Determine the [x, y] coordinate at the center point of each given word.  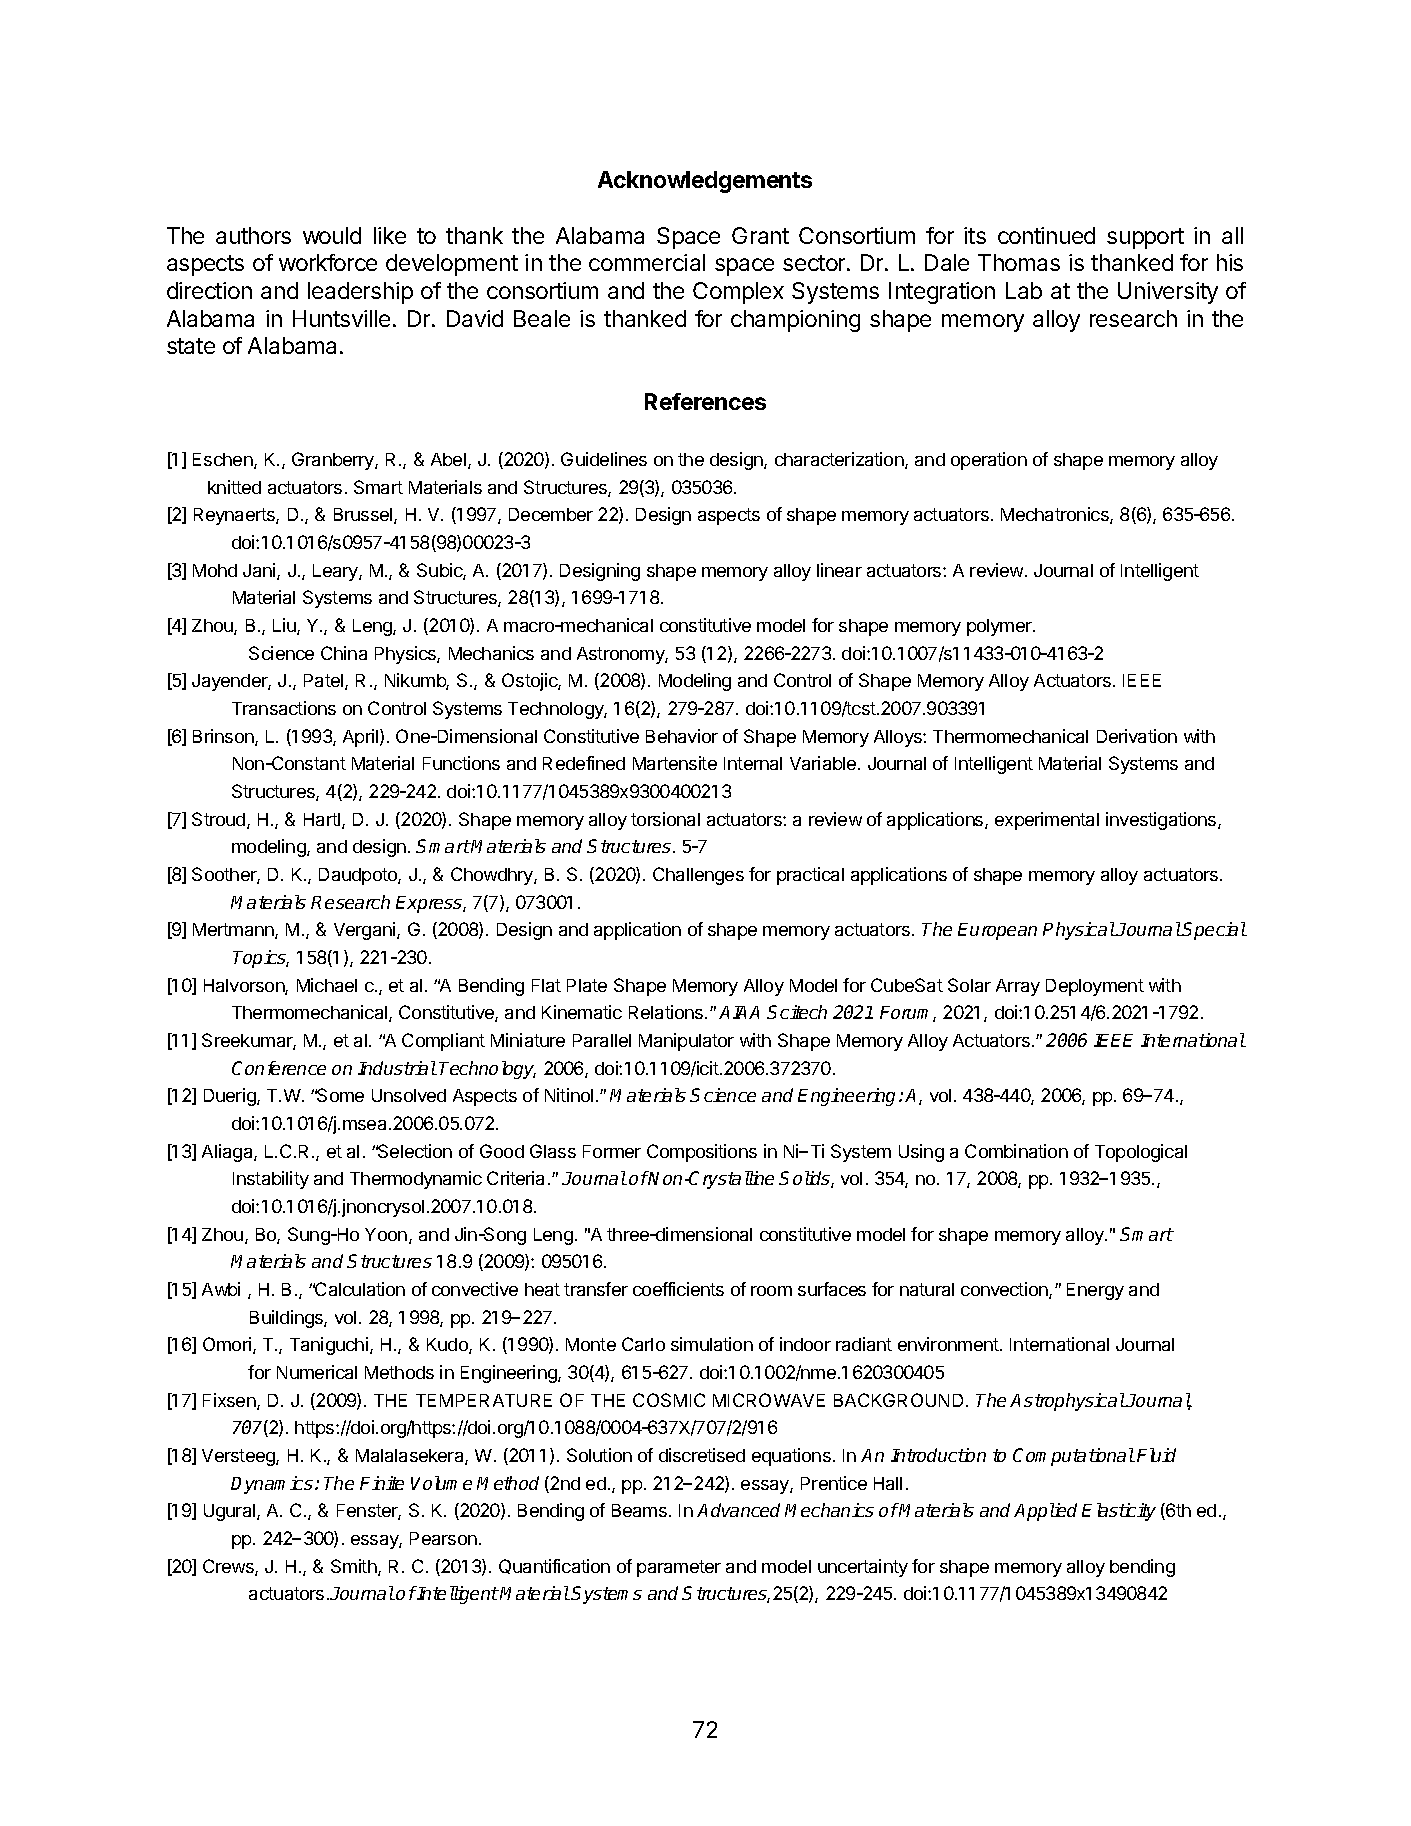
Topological [1141, 1153]
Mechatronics [1056, 515]
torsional [665, 819]
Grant [760, 235]
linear [839, 570]
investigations [1162, 821]
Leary [336, 572]
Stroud [220, 820]
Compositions [702, 1153]
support [1145, 238]
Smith [355, 1567]
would [332, 235]
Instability [271, 1180]
